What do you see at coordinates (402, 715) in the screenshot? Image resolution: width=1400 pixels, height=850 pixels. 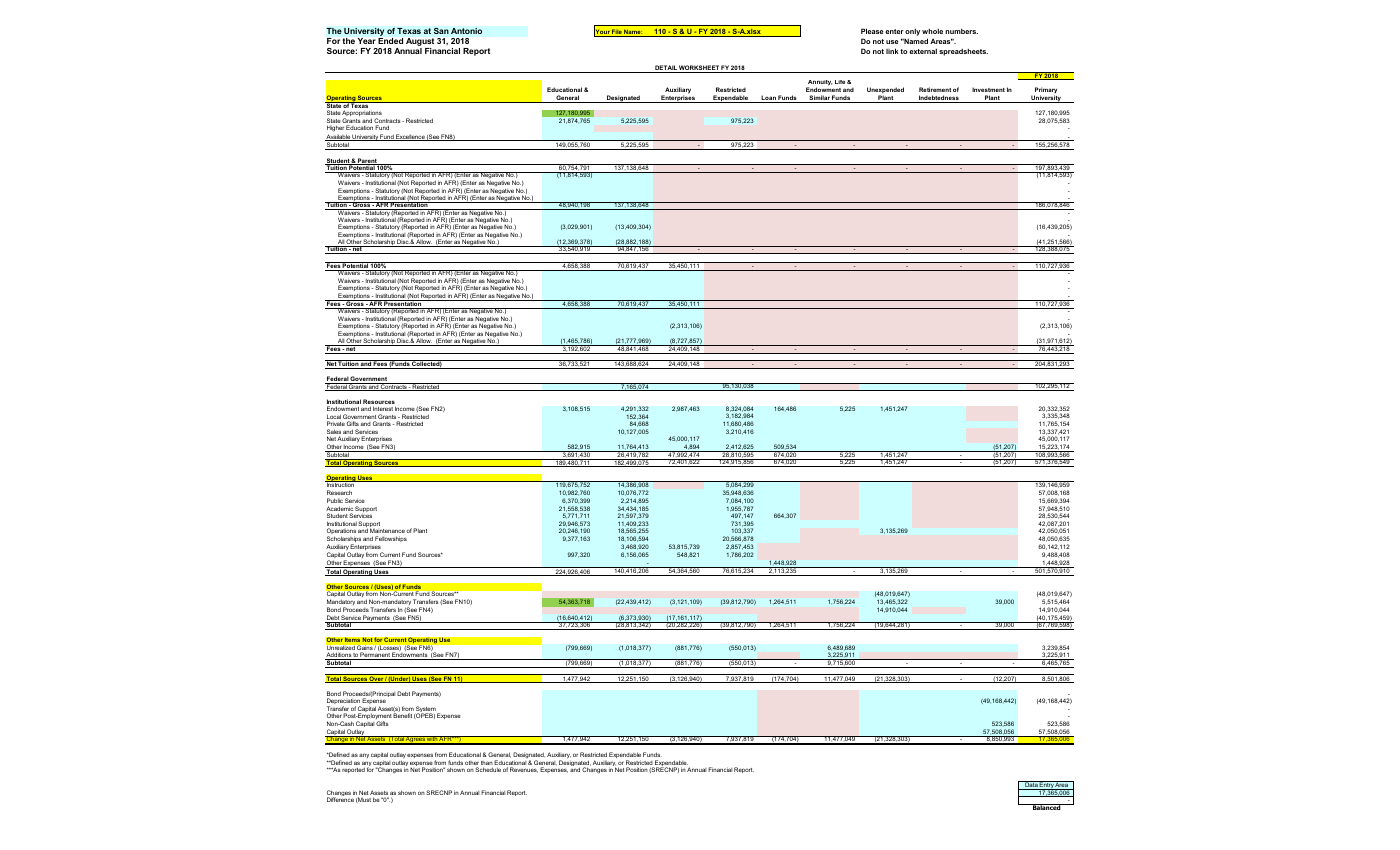 I see `Benefit` at bounding box center [402, 715].
